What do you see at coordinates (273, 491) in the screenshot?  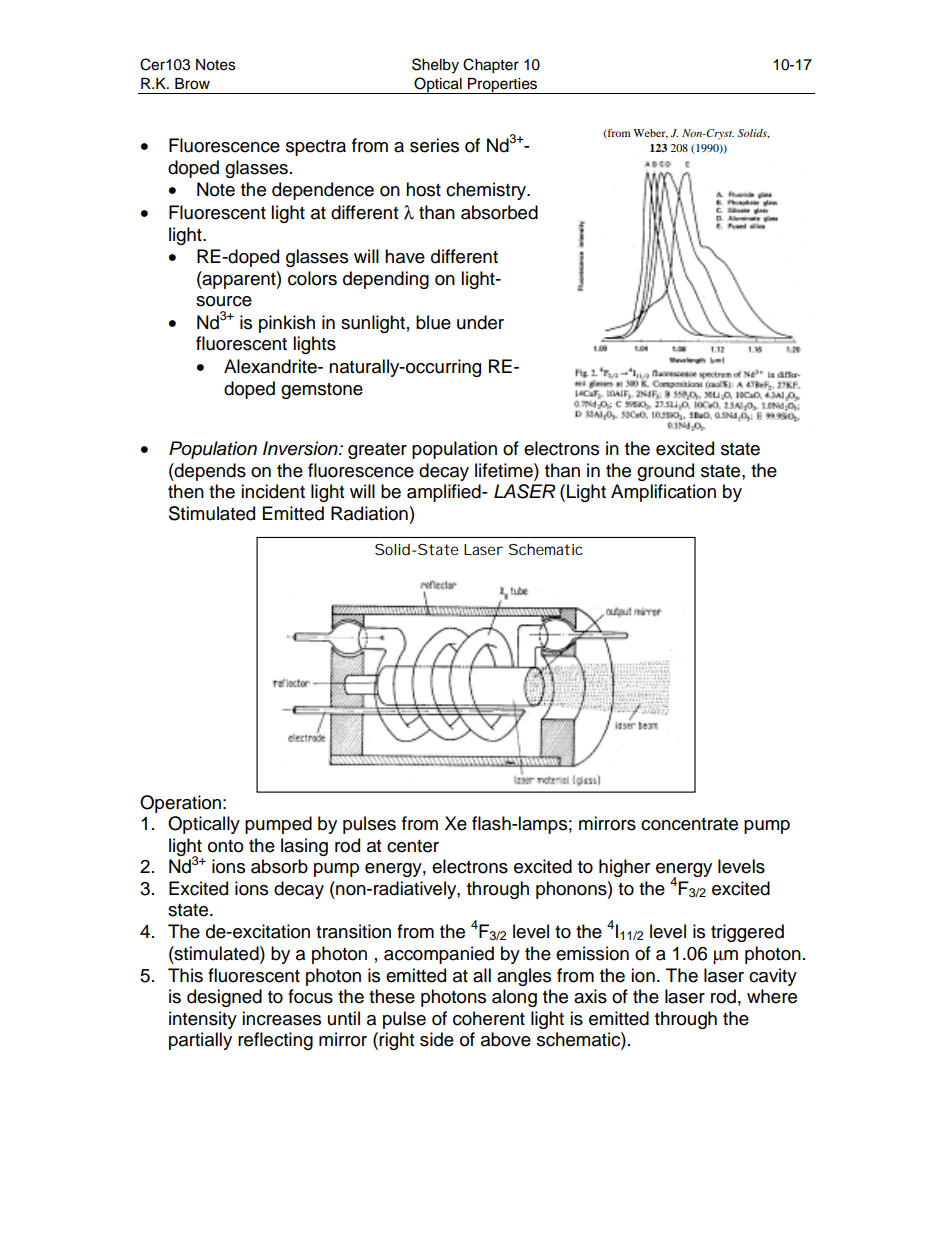 I see `incident` at bounding box center [273, 491].
